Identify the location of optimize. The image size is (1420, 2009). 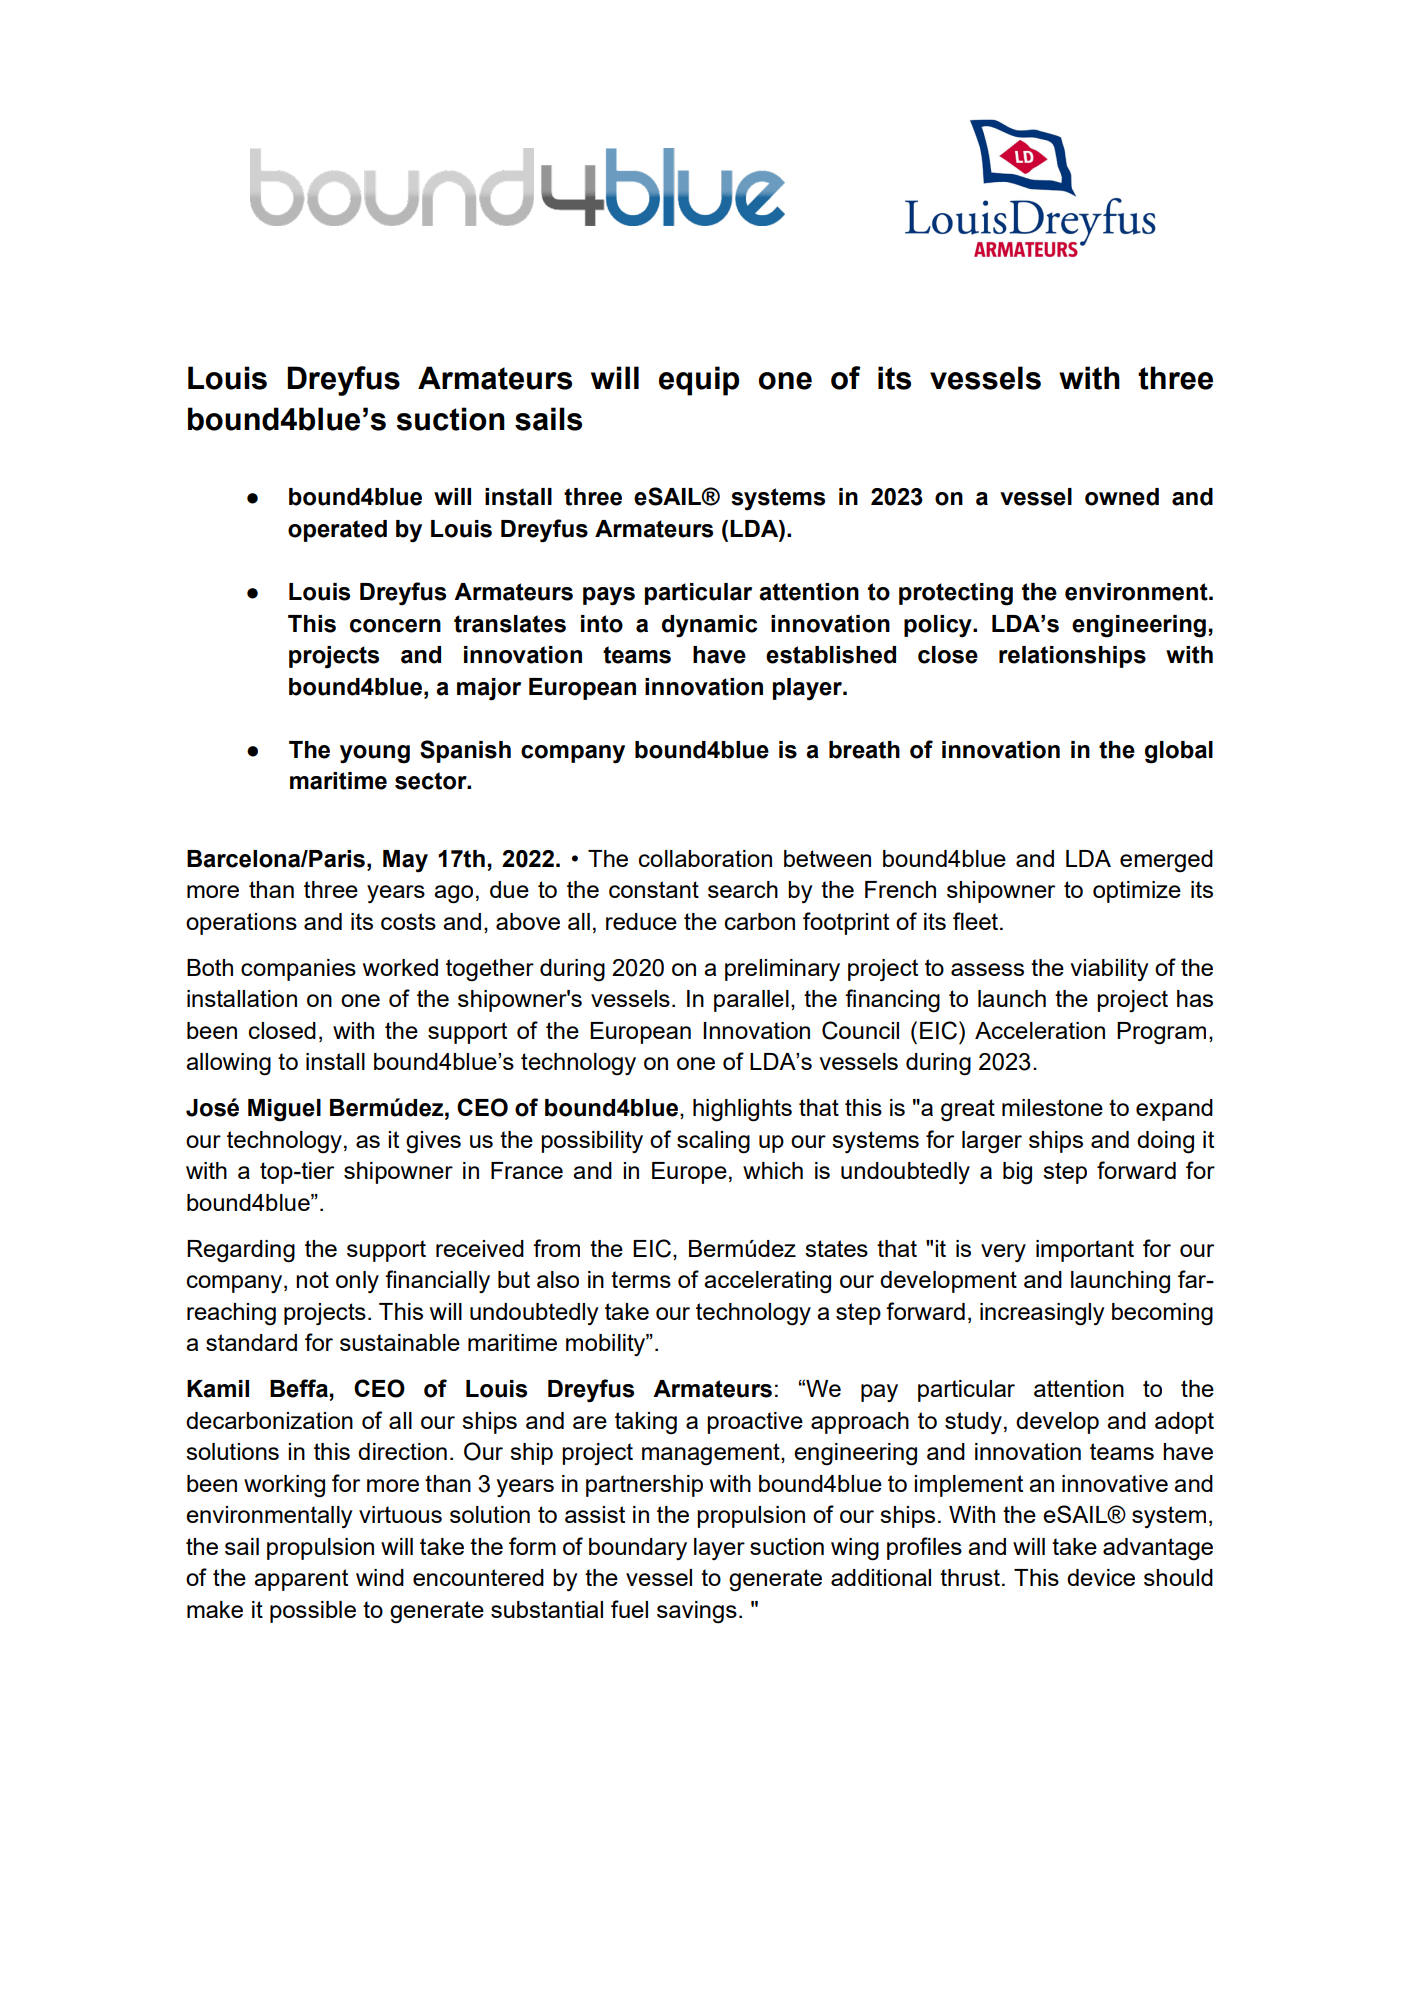
(1137, 892).
